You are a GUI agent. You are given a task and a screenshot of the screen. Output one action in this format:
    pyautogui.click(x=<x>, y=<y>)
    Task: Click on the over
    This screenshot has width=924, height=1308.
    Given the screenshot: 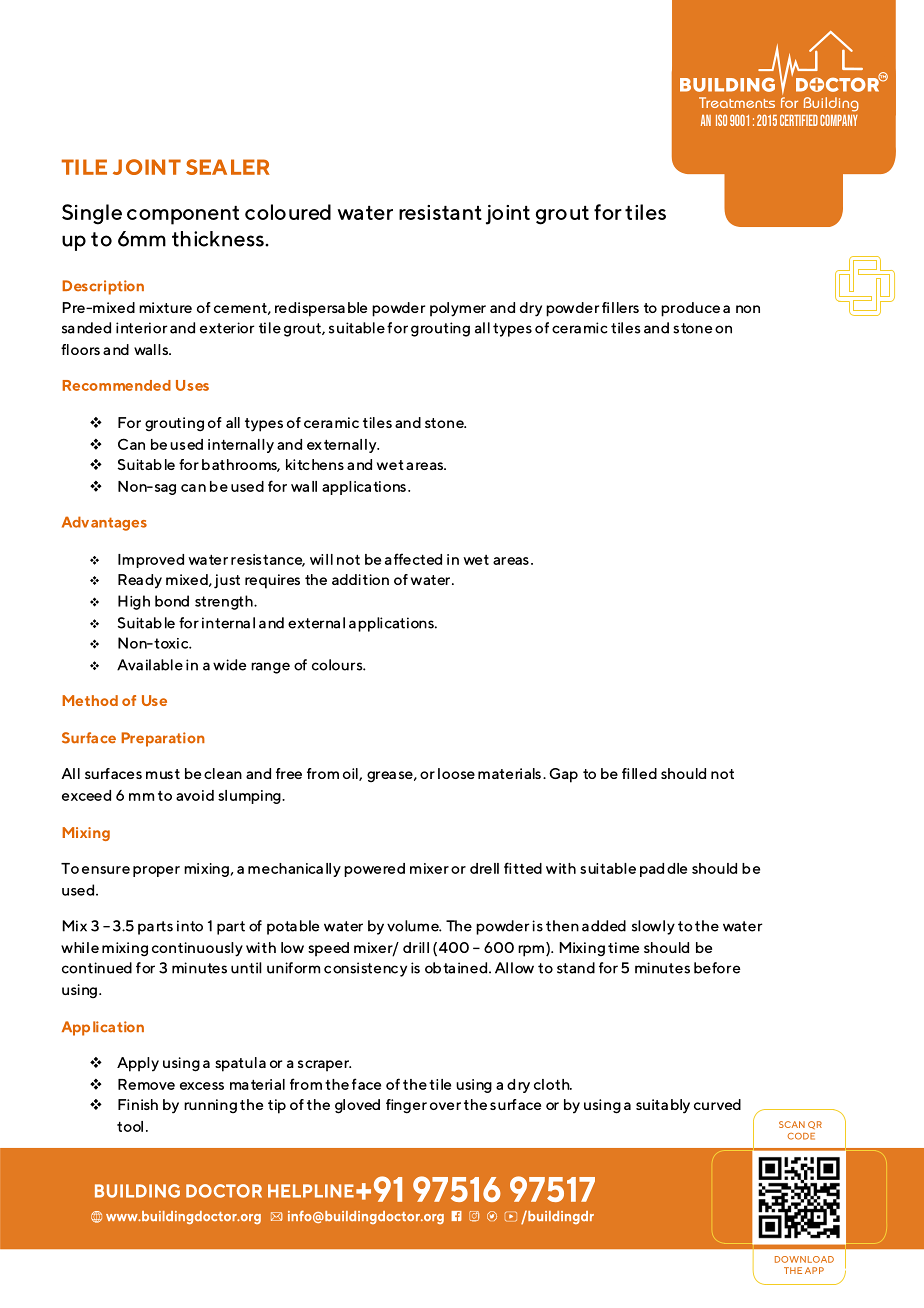 What is the action you would take?
    pyautogui.click(x=445, y=1106)
